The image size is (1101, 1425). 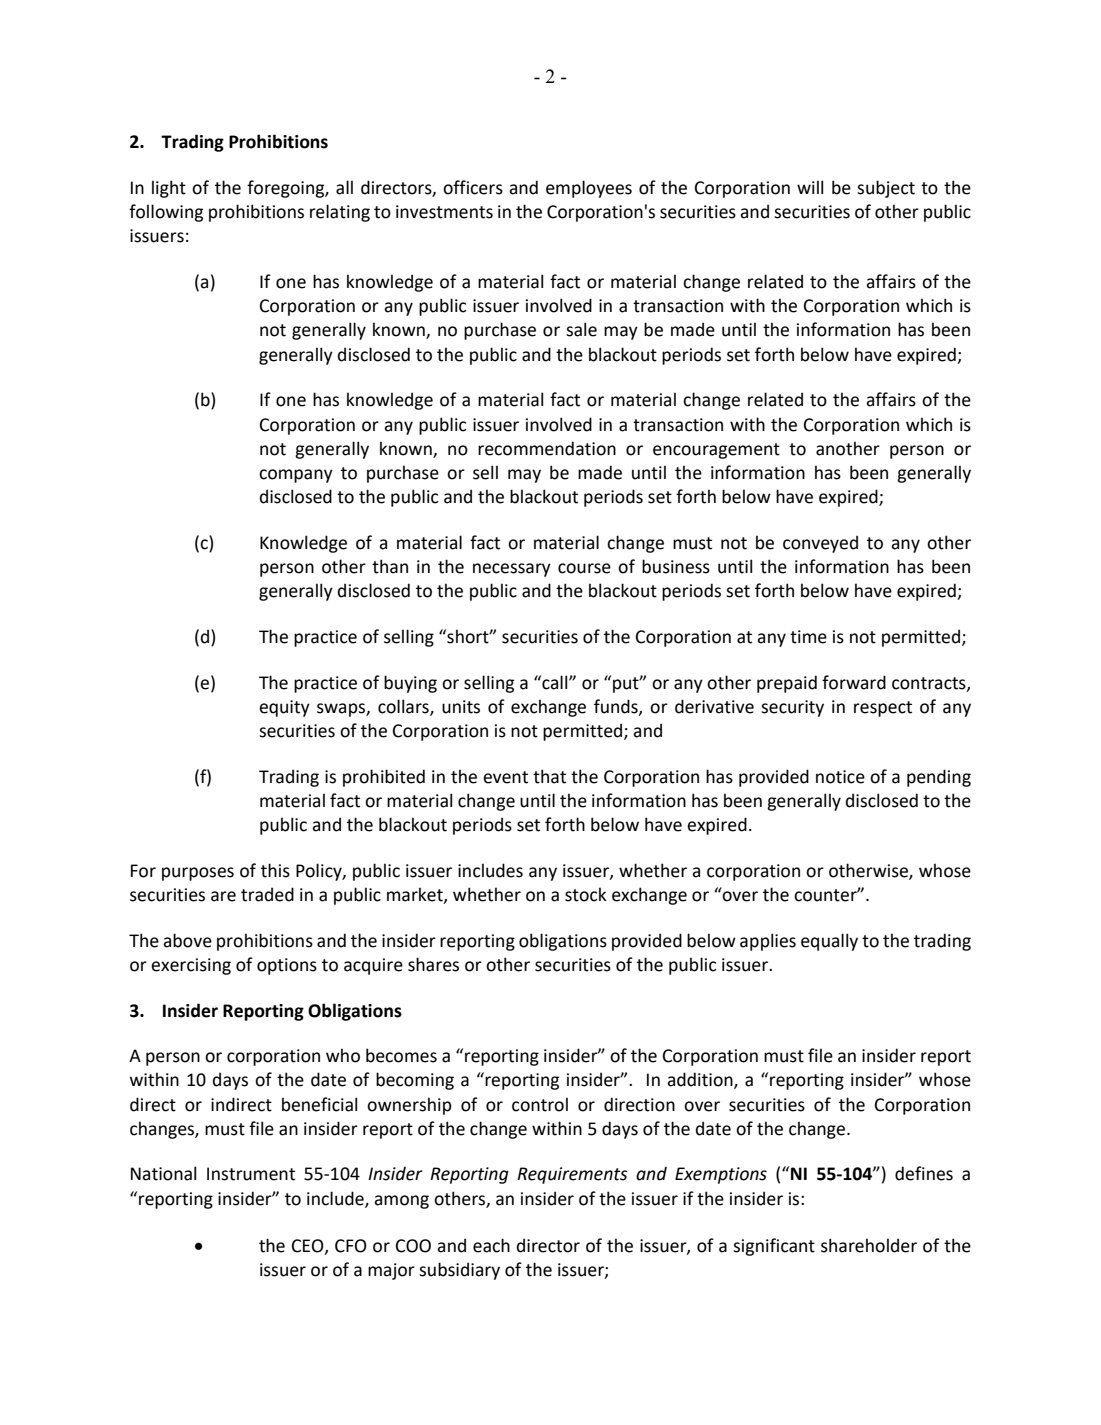 What do you see at coordinates (883, 709) in the screenshot?
I see `respect` at bounding box center [883, 709].
